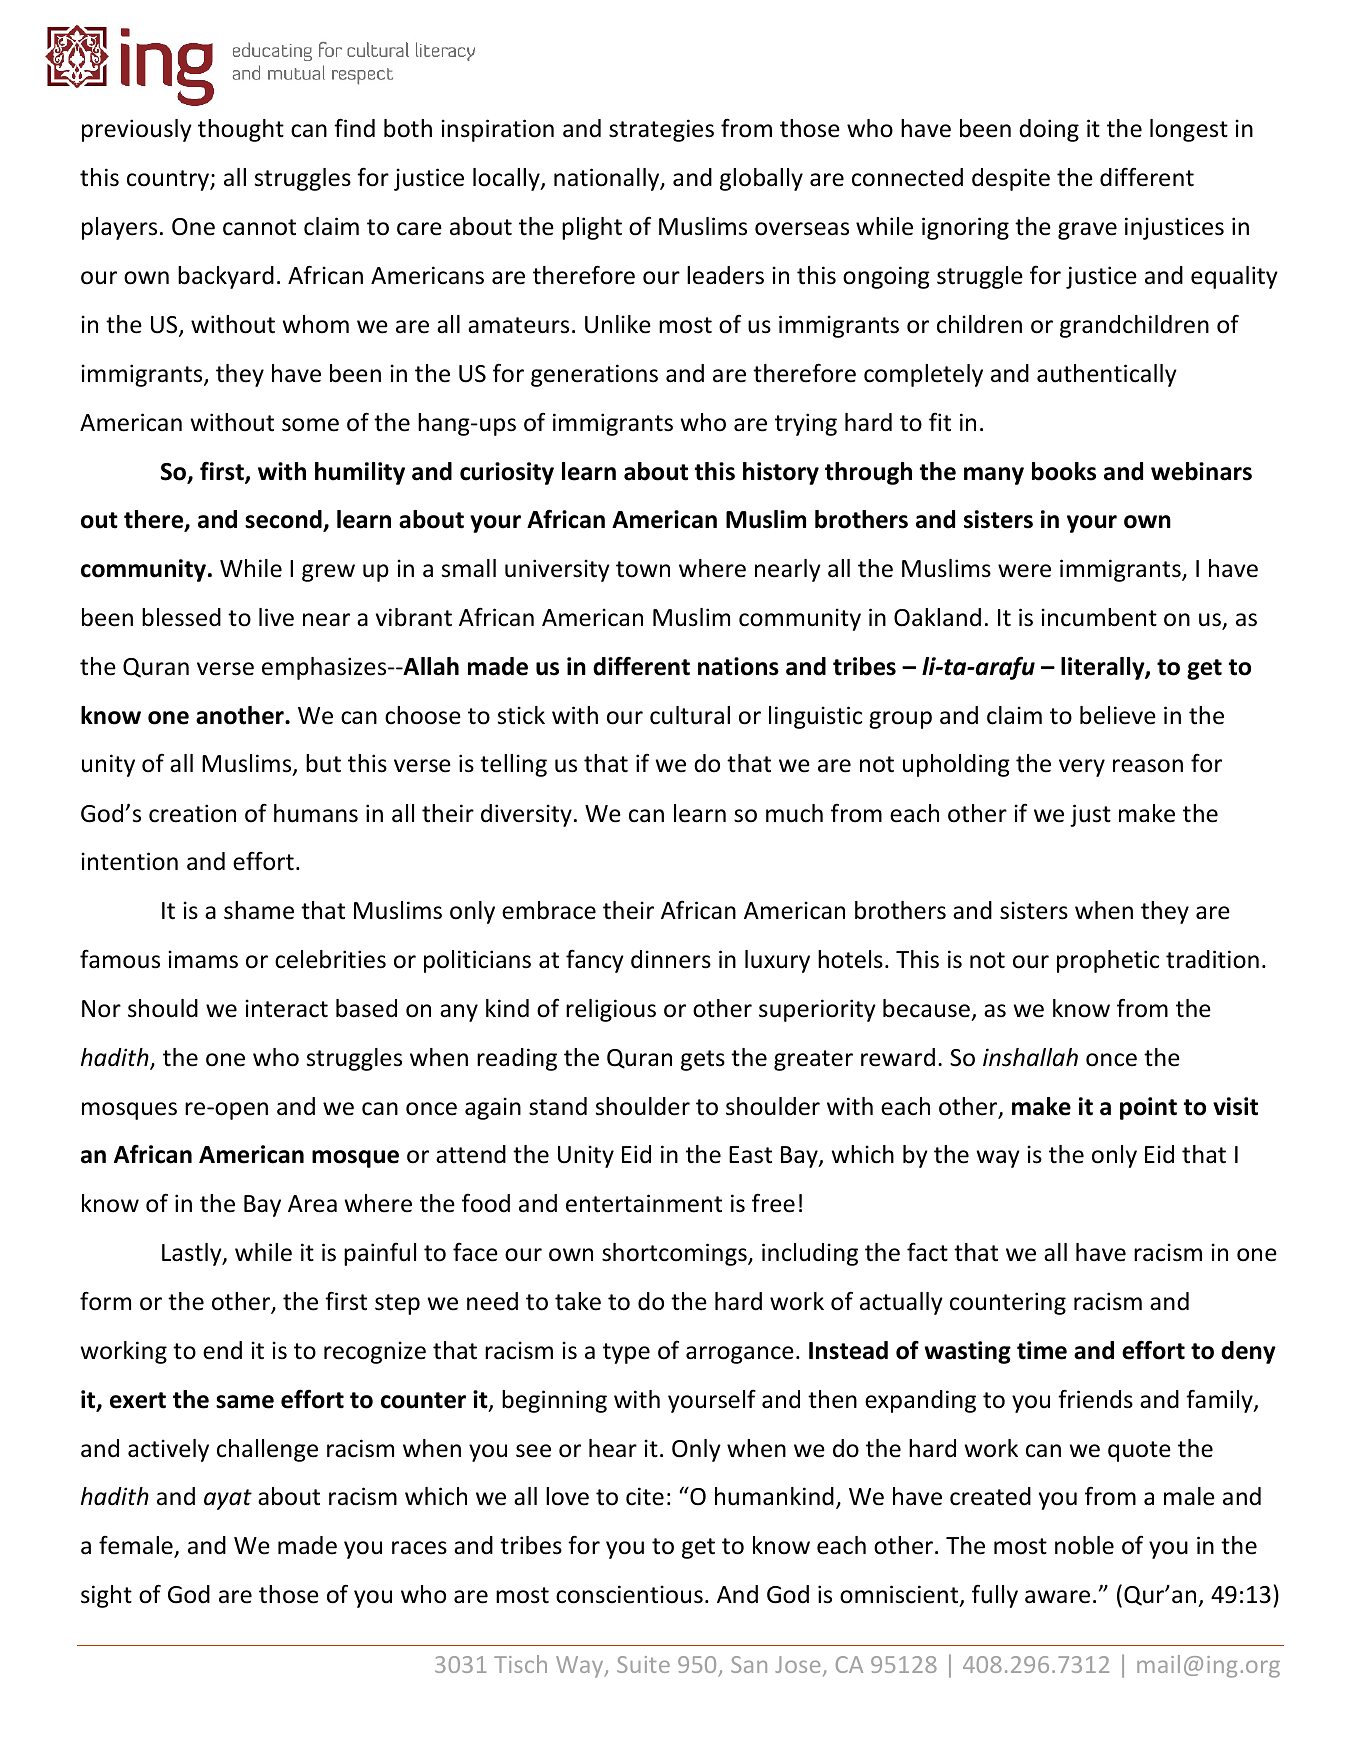 The width and height of the image is (1361, 1761). Describe the element at coordinates (1087, 231) in the image. I see `grave` at that location.
